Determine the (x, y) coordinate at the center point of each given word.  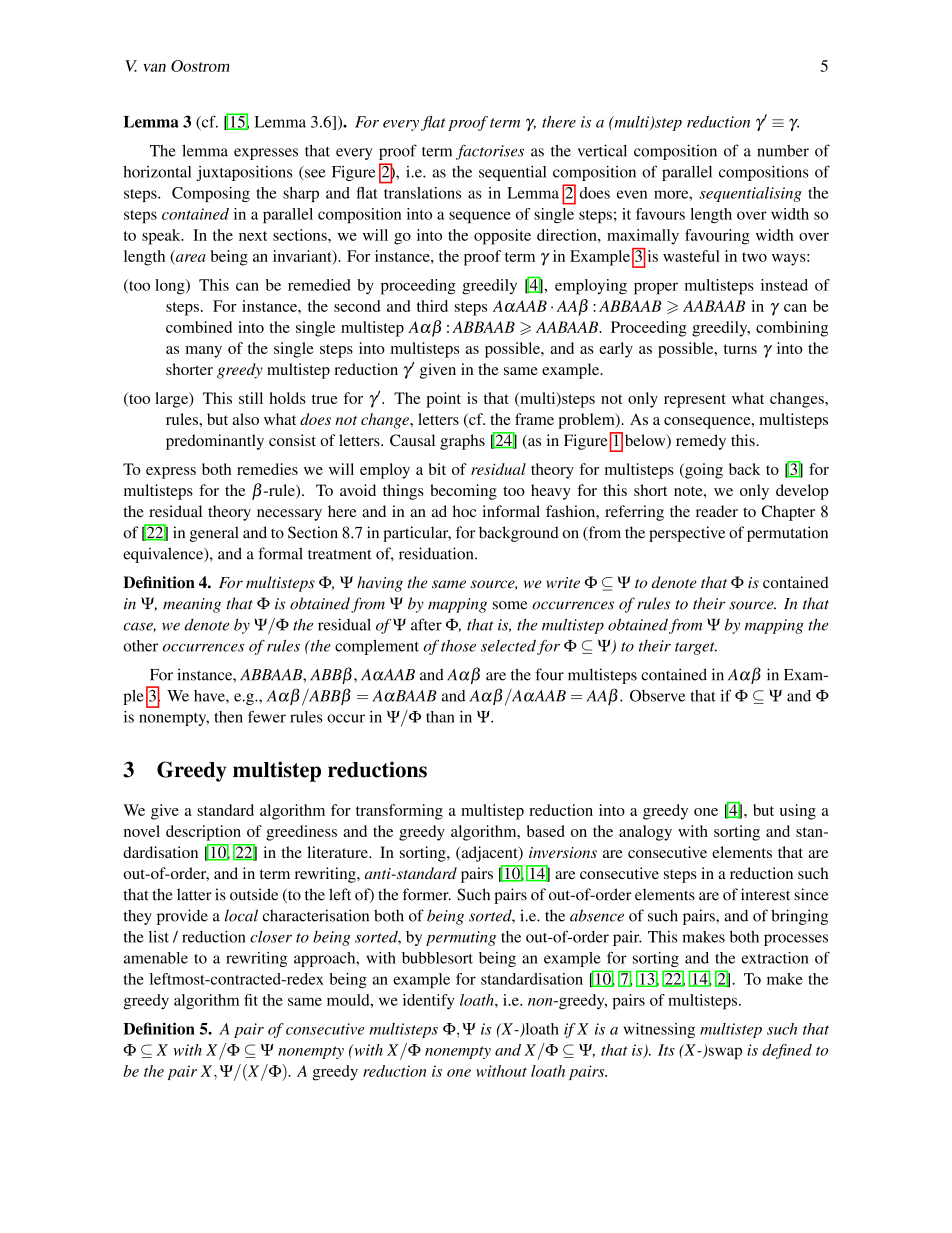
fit (251, 1000)
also (245, 419)
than (440, 717)
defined (787, 1051)
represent (695, 401)
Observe (657, 696)
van (155, 67)
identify (428, 1002)
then (229, 717)
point (443, 400)
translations (422, 193)
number (783, 151)
